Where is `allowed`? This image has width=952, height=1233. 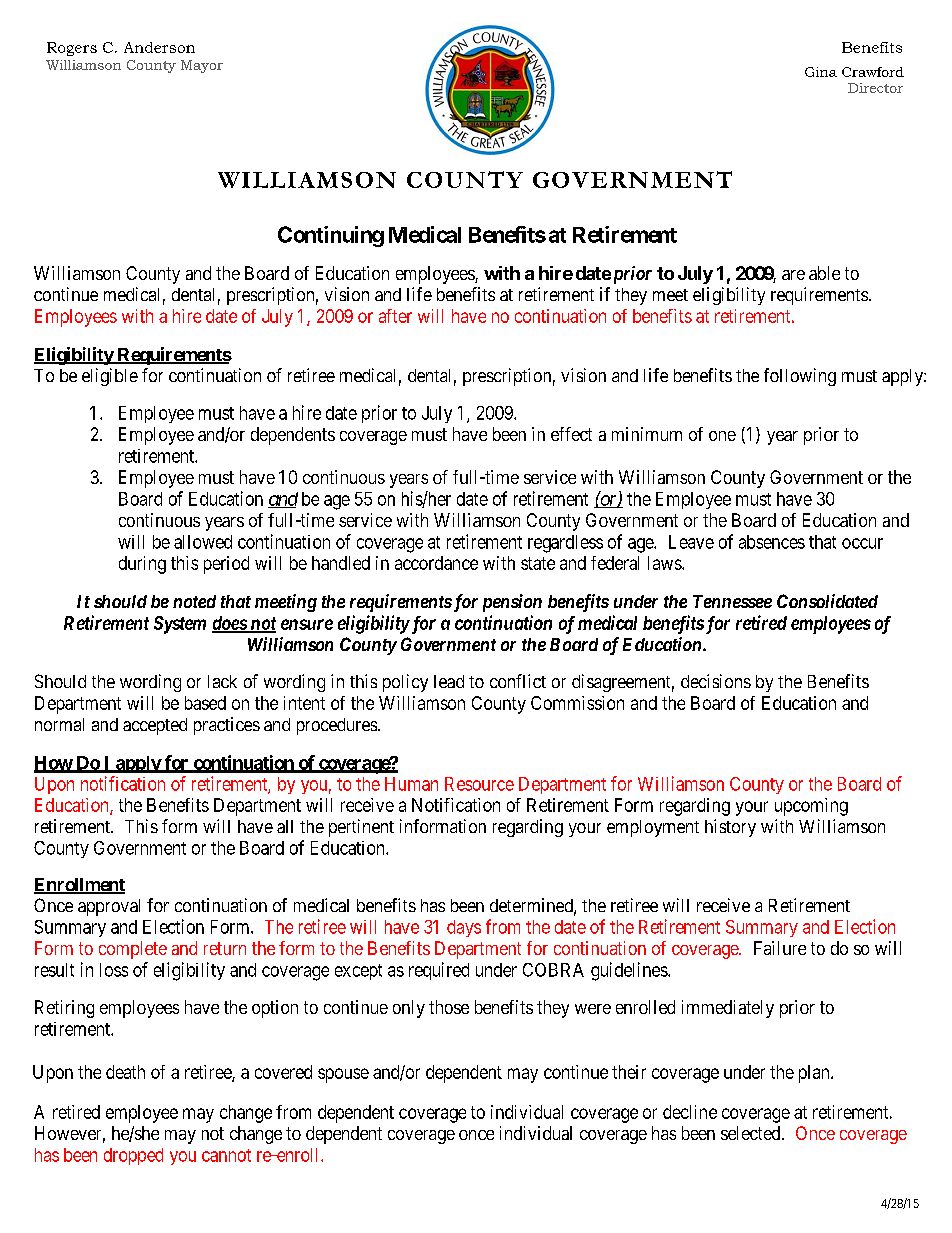 allowed is located at coordinates (203, 542).
